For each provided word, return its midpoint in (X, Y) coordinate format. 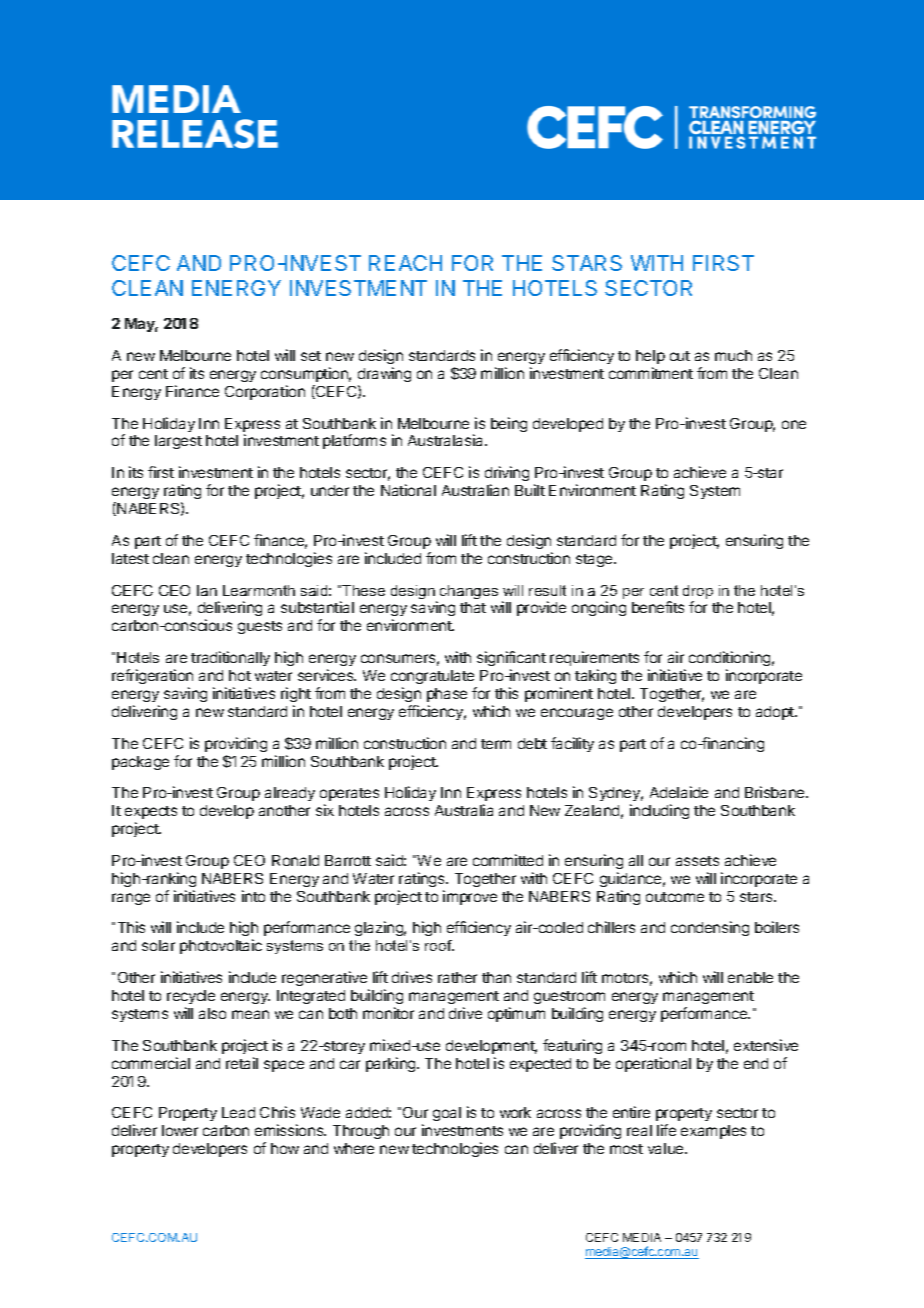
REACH (405, 263)
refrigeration (152, 676)
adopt (776, 713)
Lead (238, 1112)
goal (447, 1114)
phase (447, 695)
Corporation (265, 392)
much (733, 355)
